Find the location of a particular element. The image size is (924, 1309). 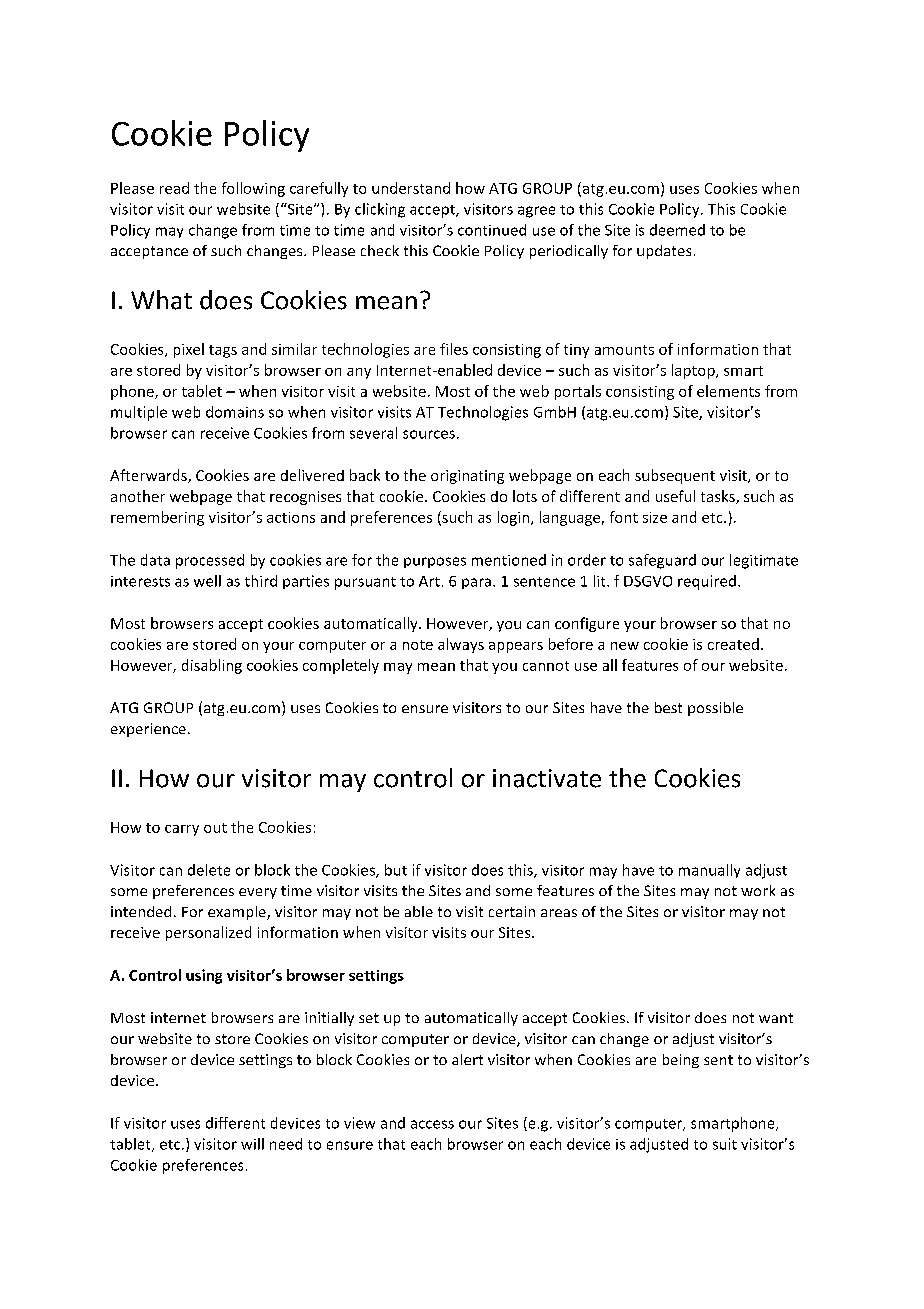

required is located at coordinates (707, 582).
